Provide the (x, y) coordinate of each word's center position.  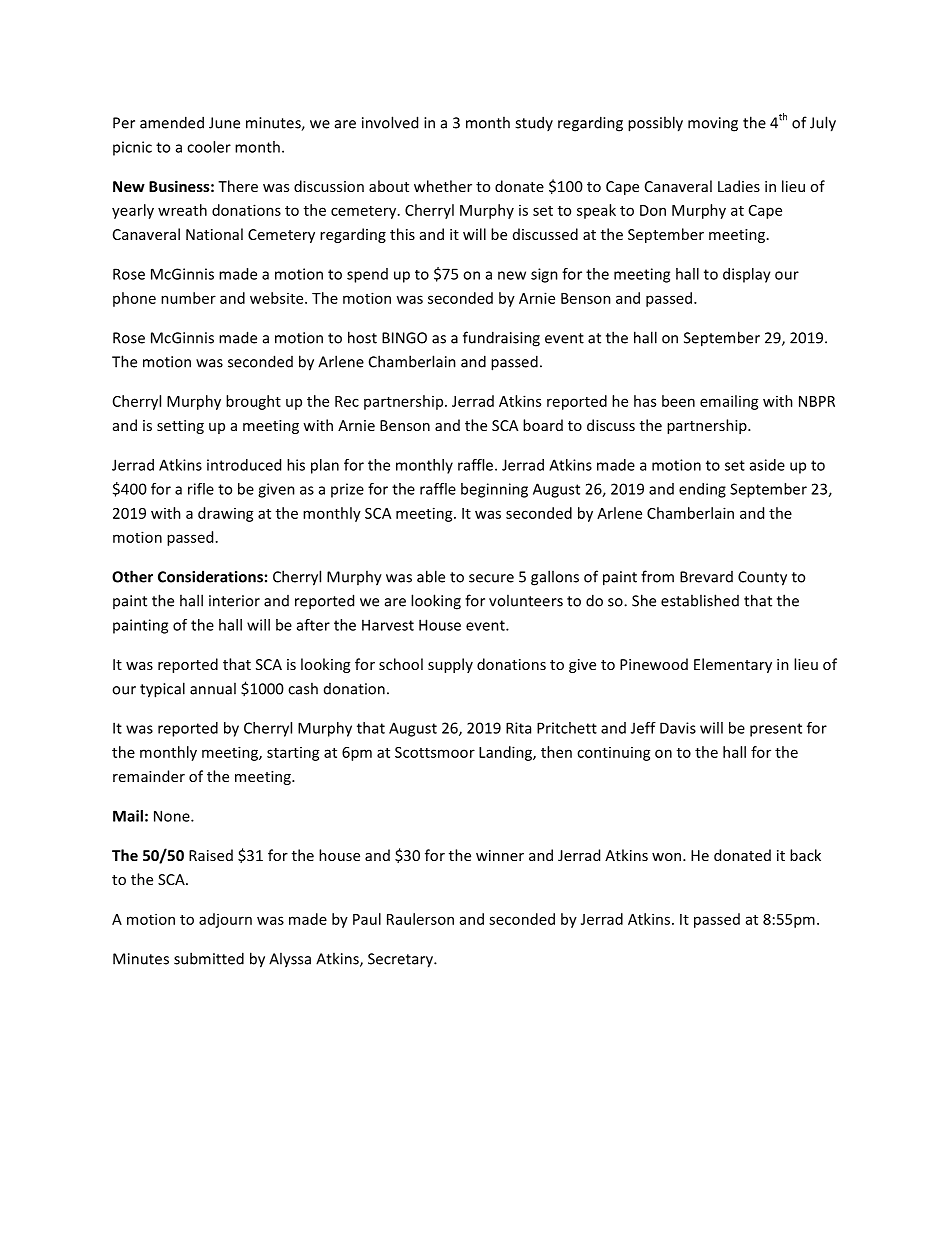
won (666, 857)
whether (443, 186)
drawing (226, 514)
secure (491, 578)
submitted (209, 958)
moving (713, 124)
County (762, 578)
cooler (209, 147)
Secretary (401, 960)
